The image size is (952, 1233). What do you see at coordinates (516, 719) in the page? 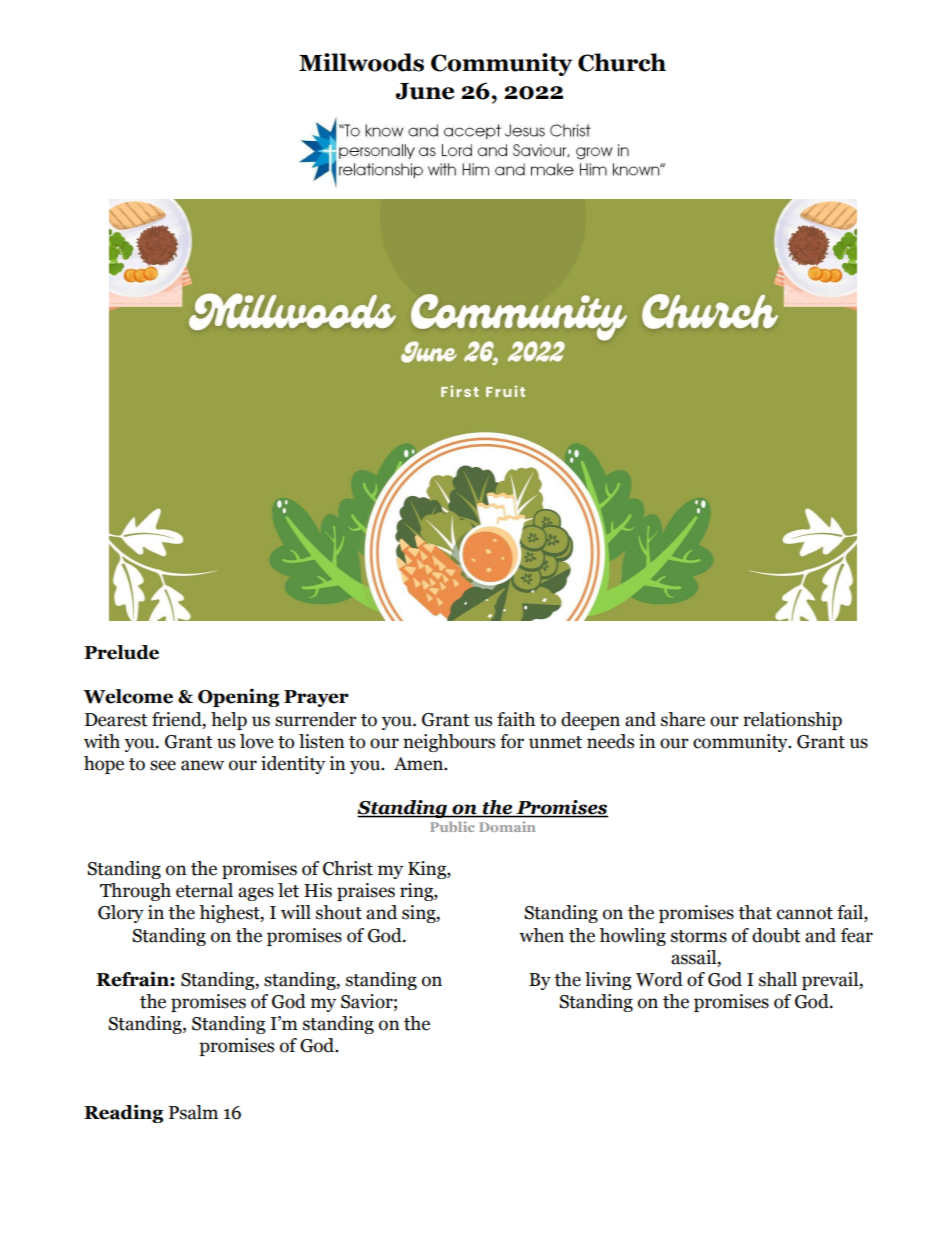
I see `faith` at bounding box center [516, 719].
